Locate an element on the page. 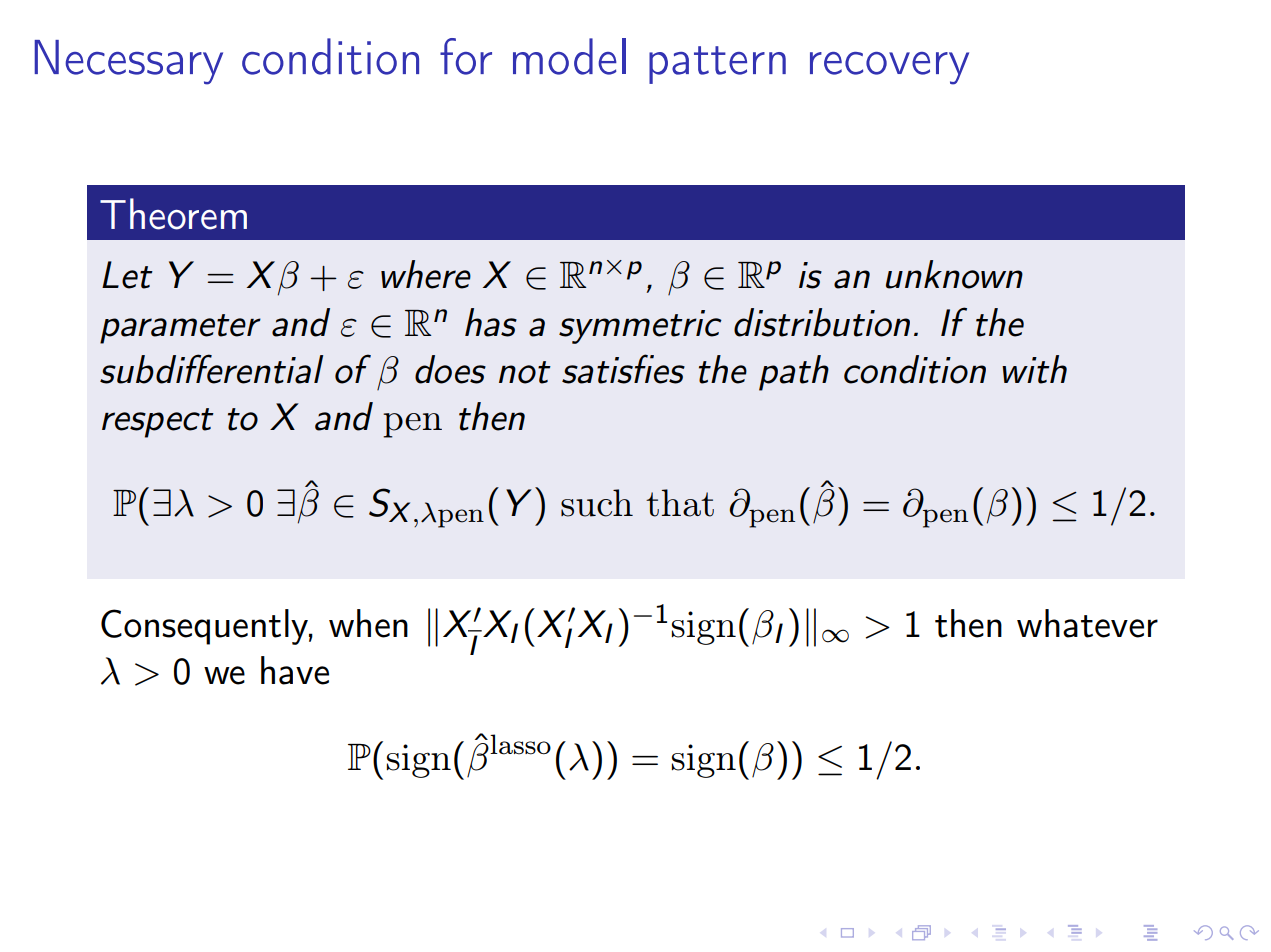 This document has width=1271, height=952. satisfies is located at coordinates (623, 369).
